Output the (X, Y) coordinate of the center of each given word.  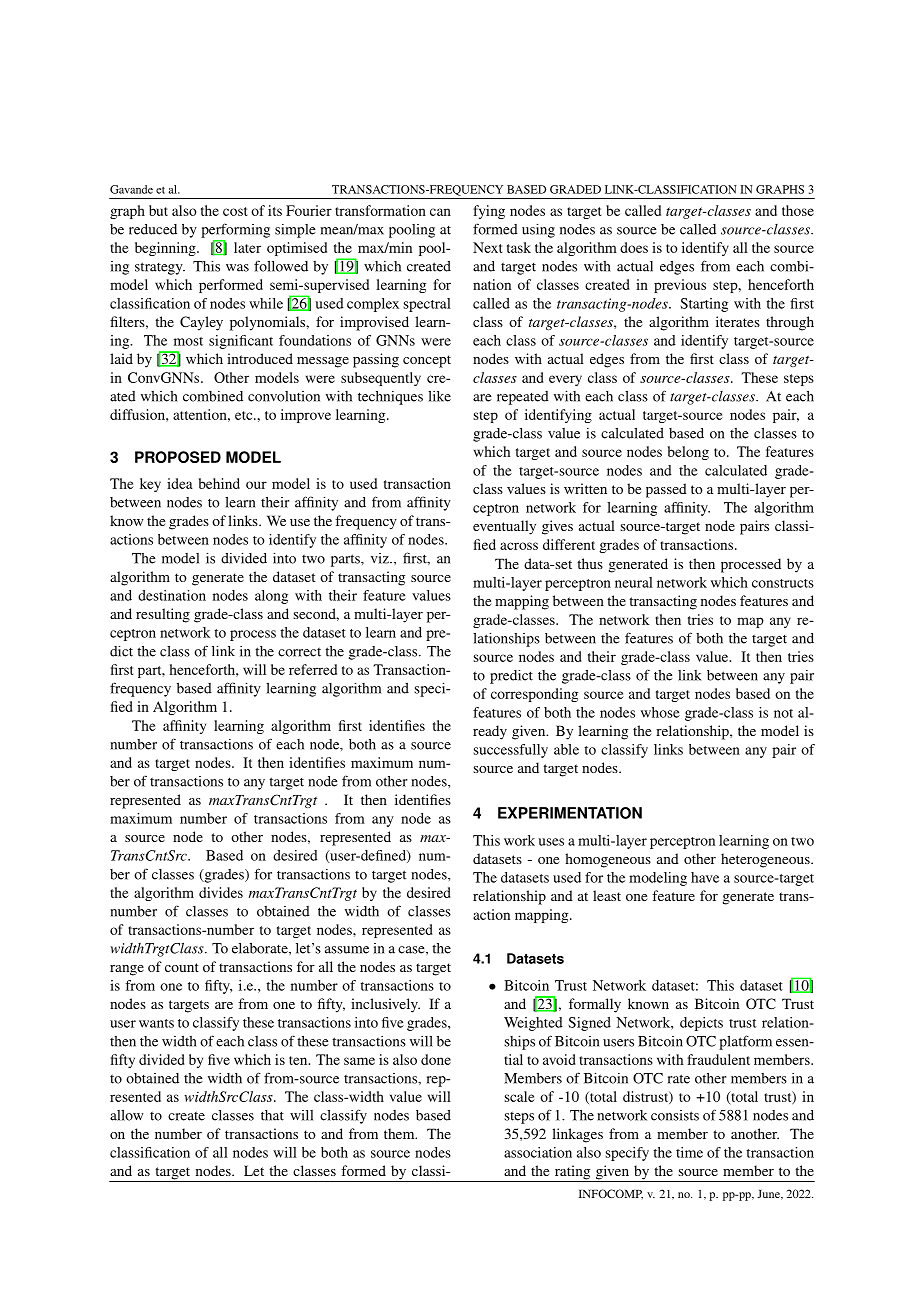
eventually (504, 527)
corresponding (534, 695)
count (182, 967)
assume (347, 950)
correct (299, 652)
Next (487, 247)
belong (688, 453)
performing (235, 230)
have (705, 877)
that (272, 1115)
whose (660, 712)
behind (219, 483)
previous (680, 286)
